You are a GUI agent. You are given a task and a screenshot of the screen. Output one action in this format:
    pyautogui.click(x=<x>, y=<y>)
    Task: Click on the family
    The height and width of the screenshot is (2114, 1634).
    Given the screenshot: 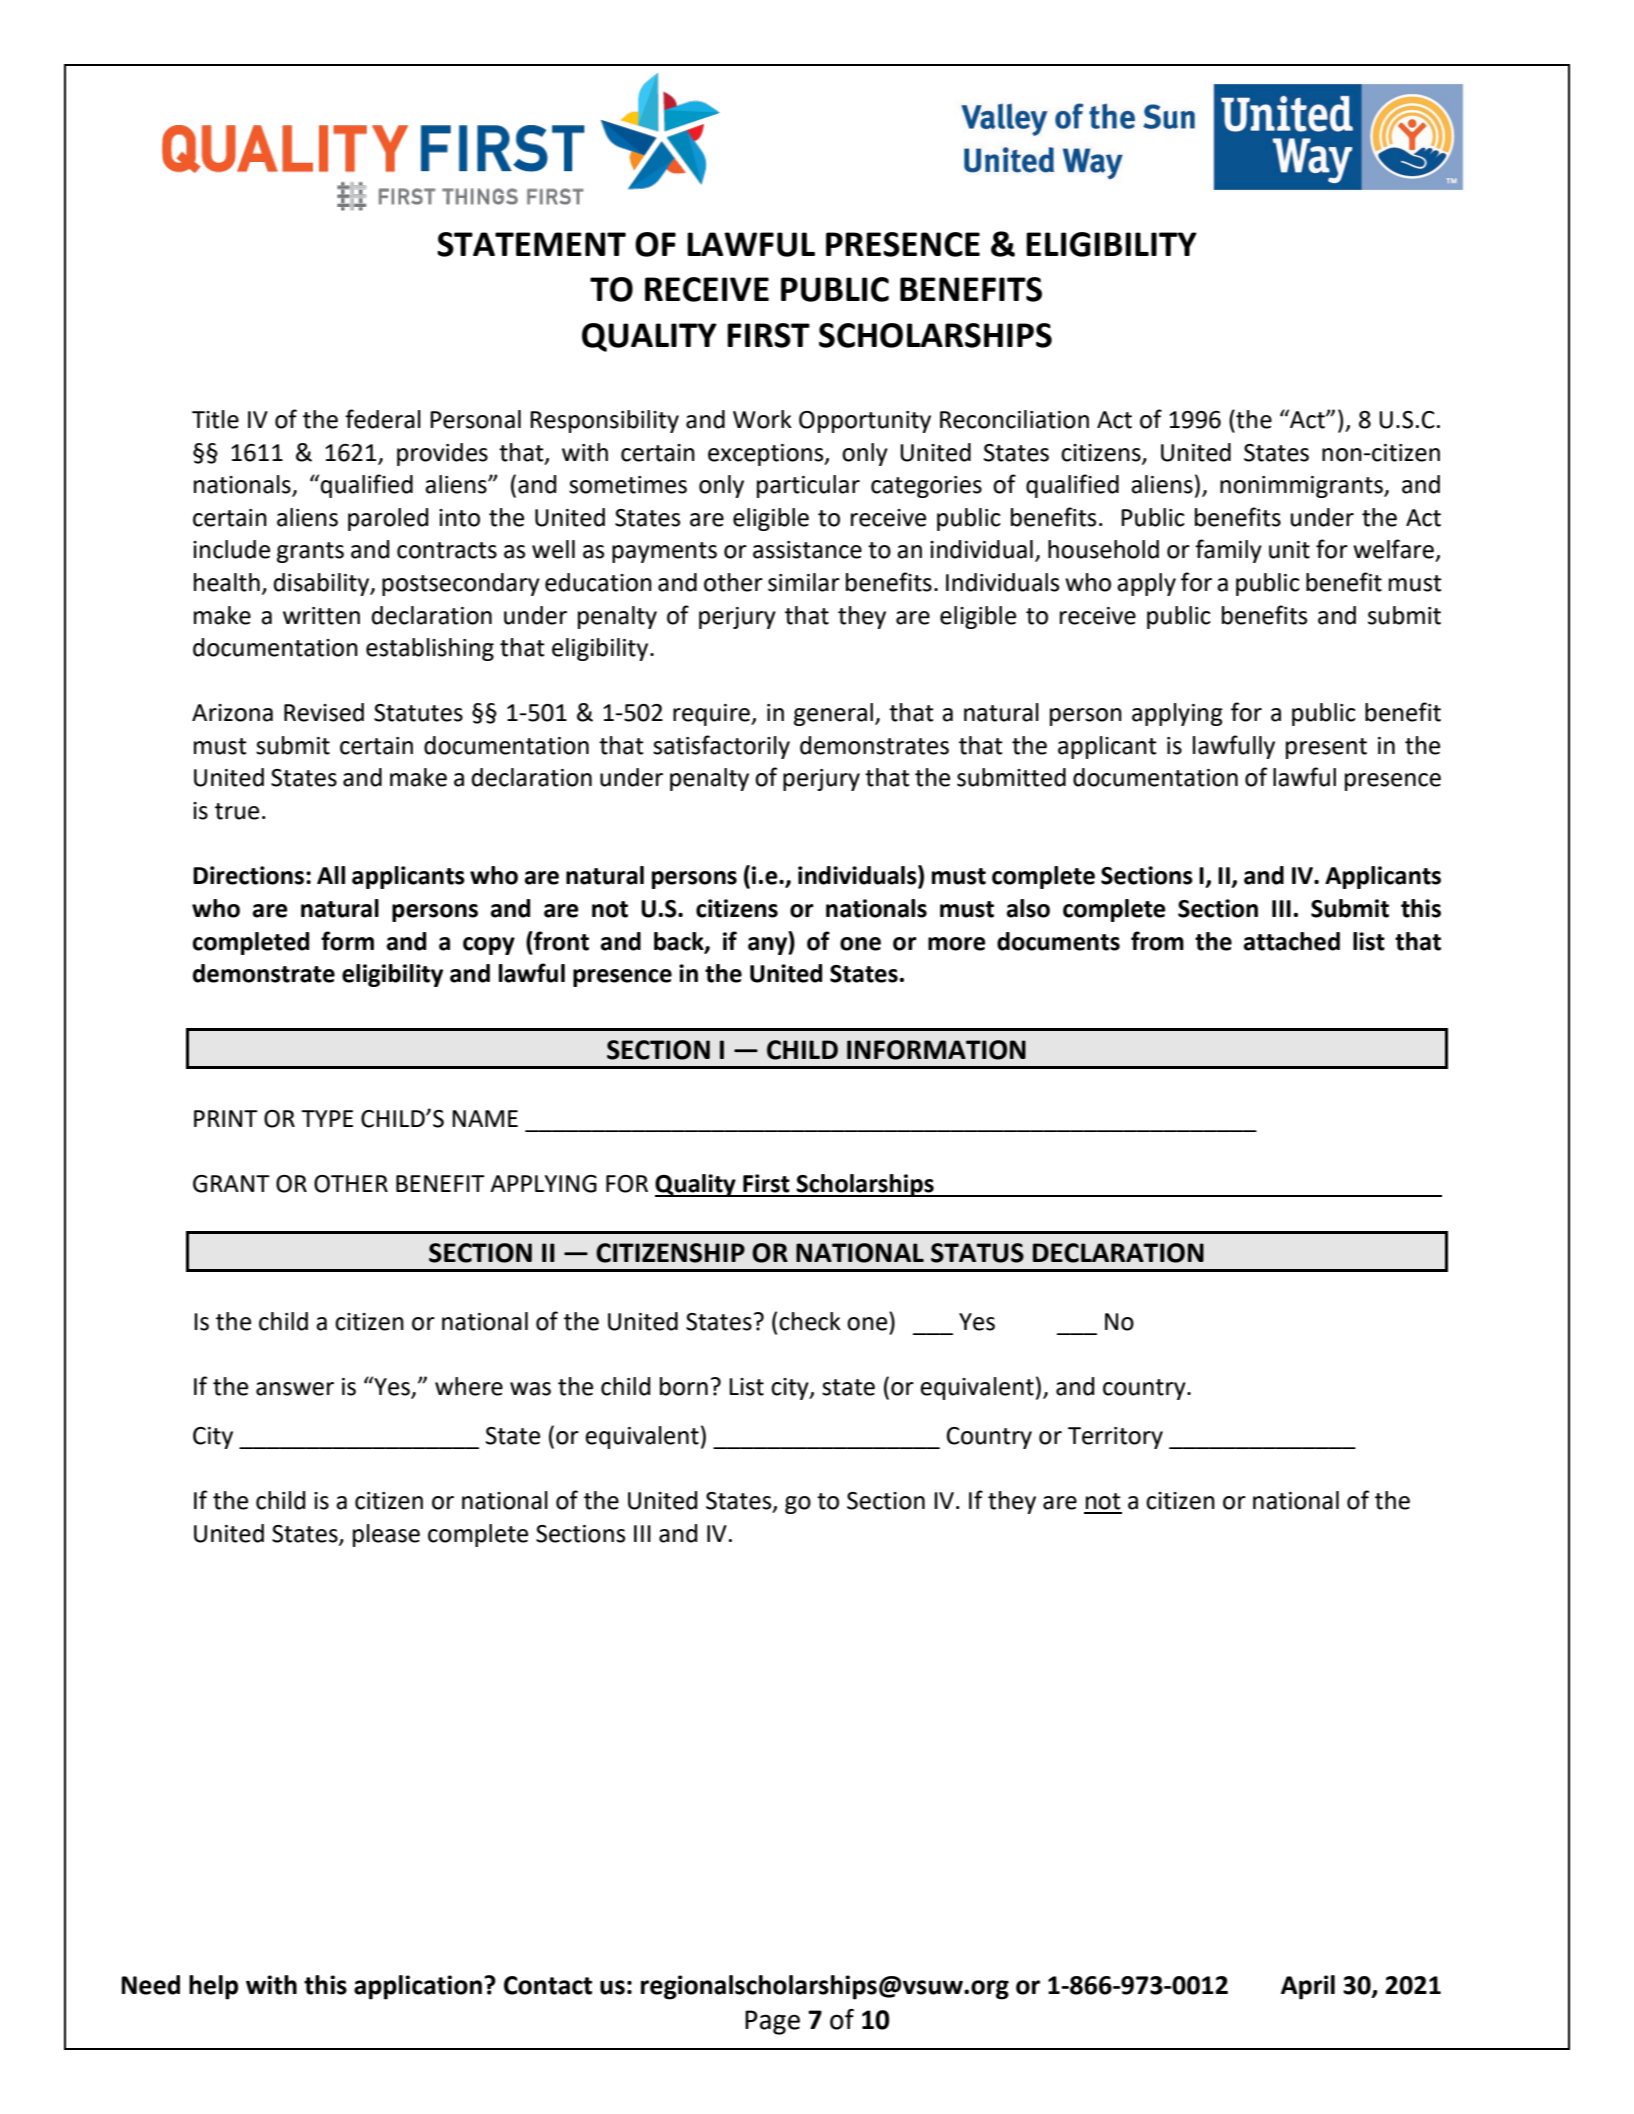 What is the action you would take?
    pyautogui.click(x=1228, y=551)
